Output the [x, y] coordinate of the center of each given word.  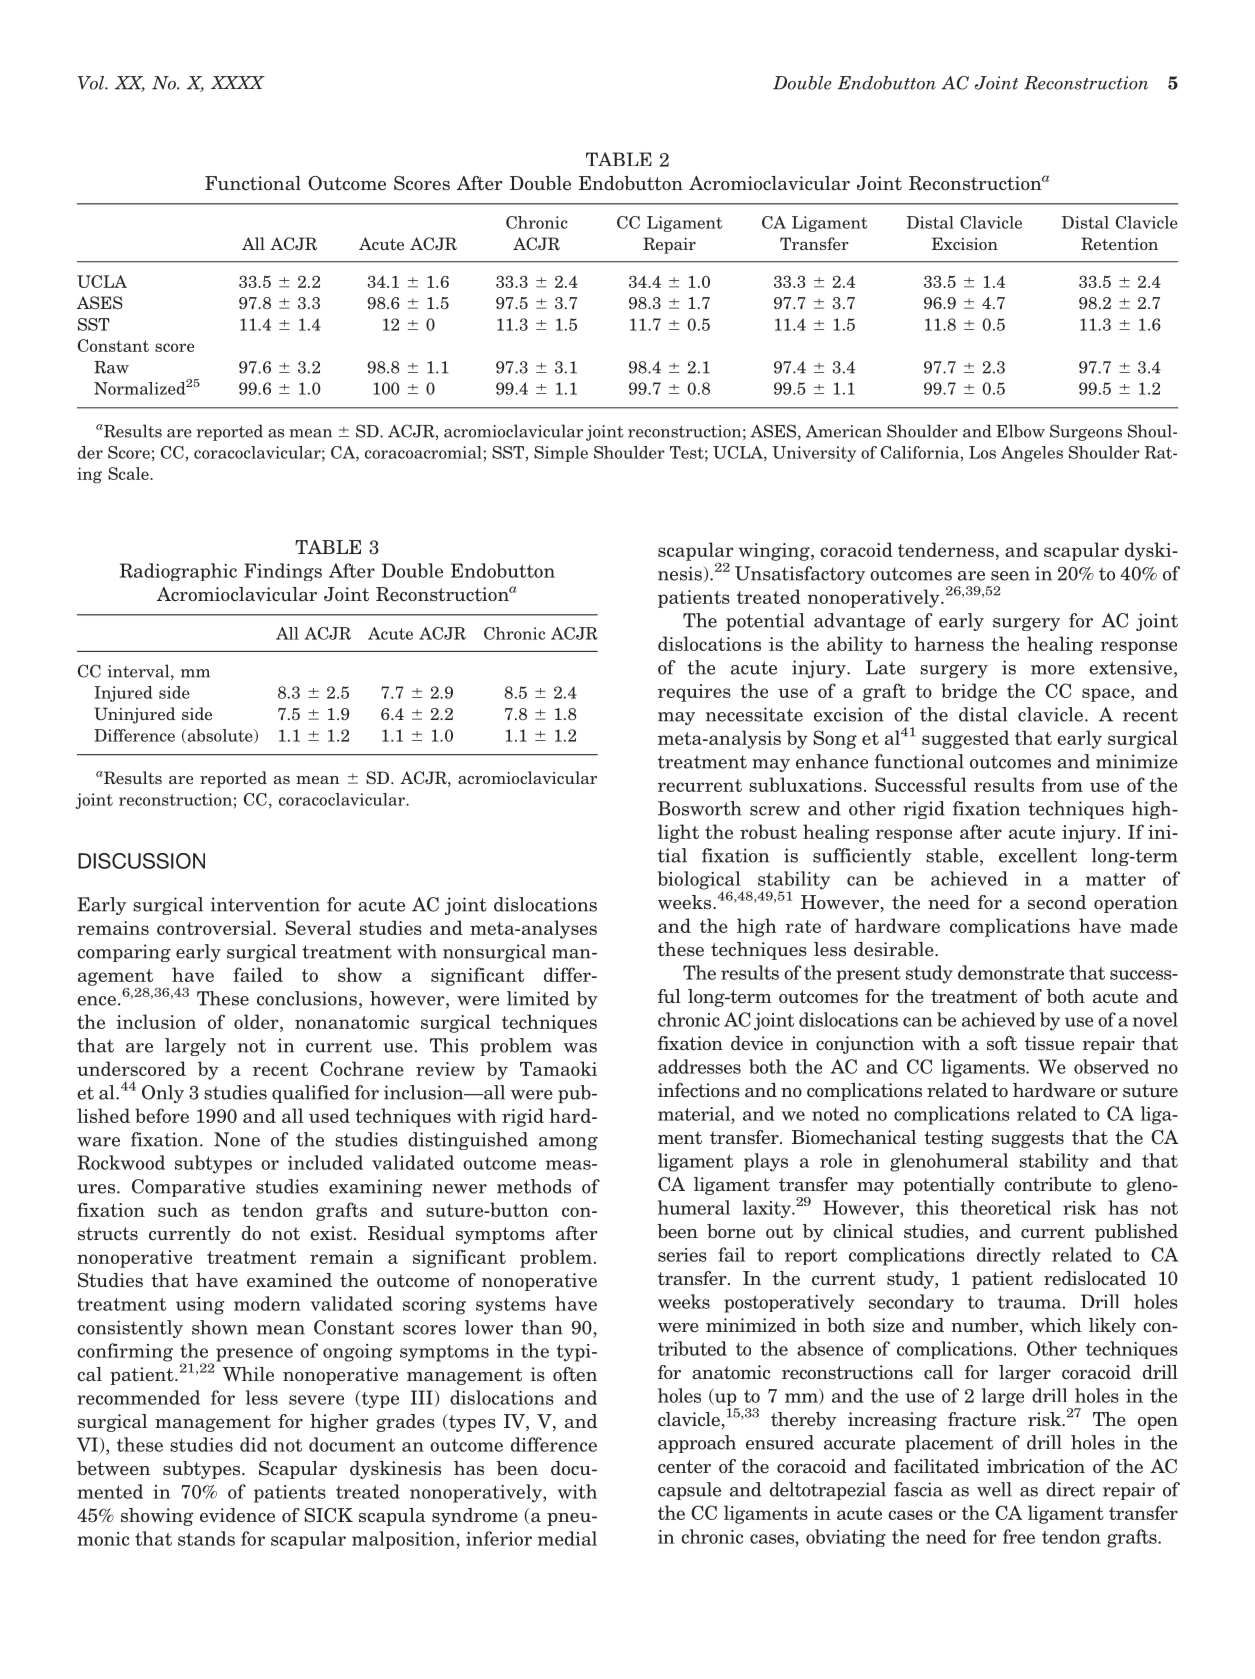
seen [1010, 576]
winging [775, 552]
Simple [561, 454]
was [580, 1048]
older [257, 1021]
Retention [1119, 243]
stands [206, 1538]
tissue [1049, 1043]
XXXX [238, 82]
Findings [283, 572]
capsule [689, 1491]
